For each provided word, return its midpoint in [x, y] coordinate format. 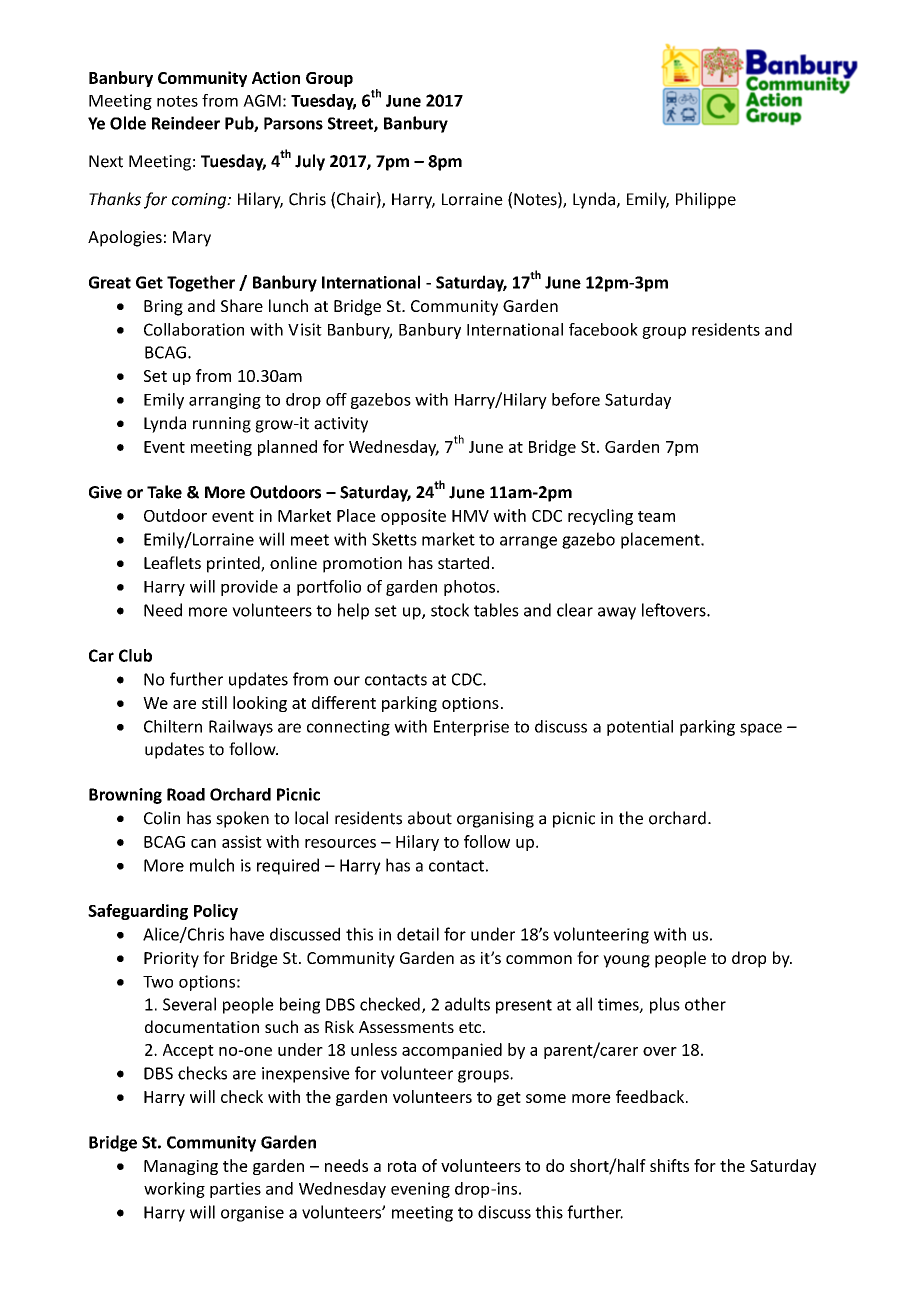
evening [420, 1190]
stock [450, 610]
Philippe [706, 200]
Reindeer [186, 123]
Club [135, 655]
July [310, 162]
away [617, 613]
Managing [181, 1167]
